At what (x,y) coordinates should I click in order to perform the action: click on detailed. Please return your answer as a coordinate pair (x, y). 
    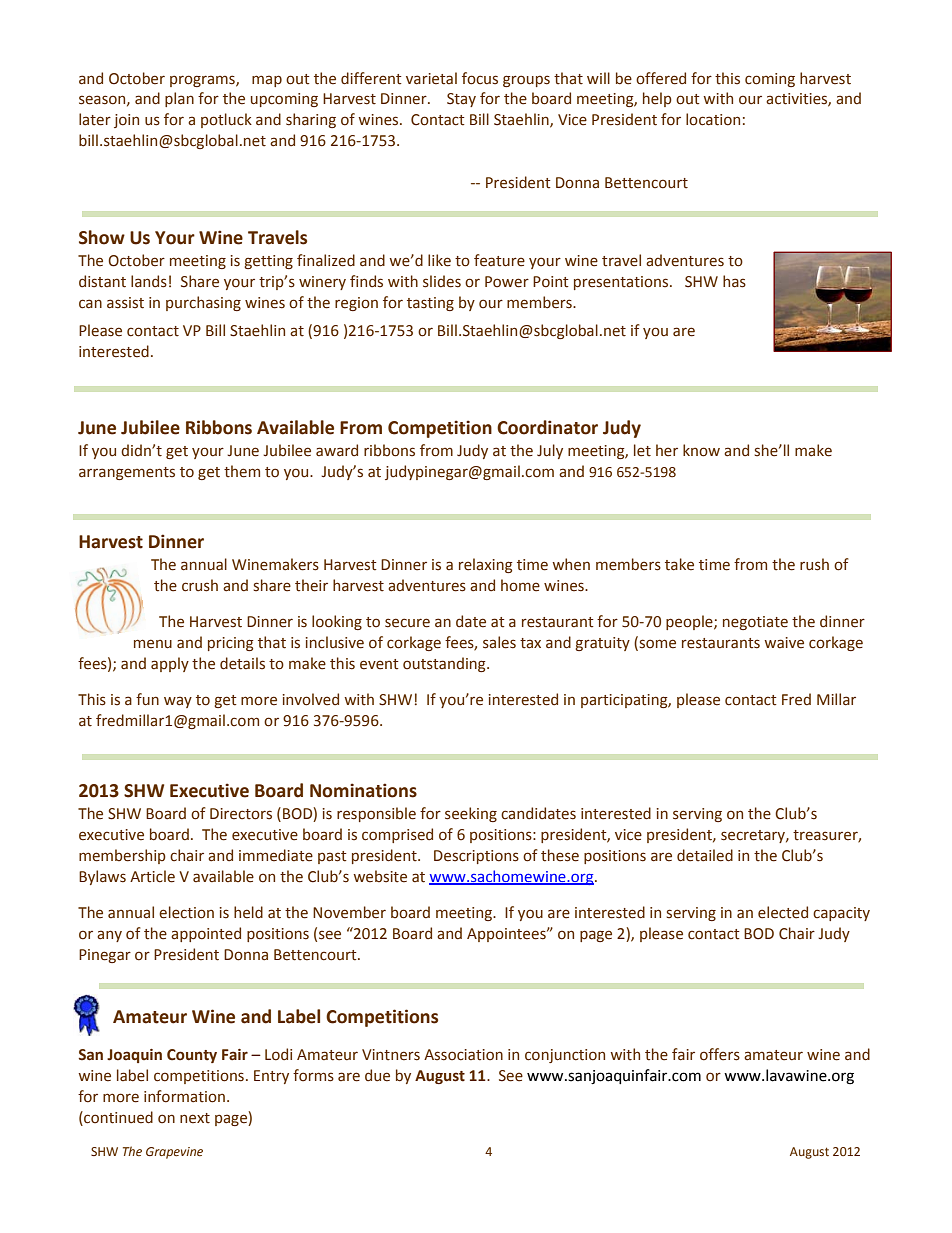
    Looking at the image, I should click on (705, 855).
